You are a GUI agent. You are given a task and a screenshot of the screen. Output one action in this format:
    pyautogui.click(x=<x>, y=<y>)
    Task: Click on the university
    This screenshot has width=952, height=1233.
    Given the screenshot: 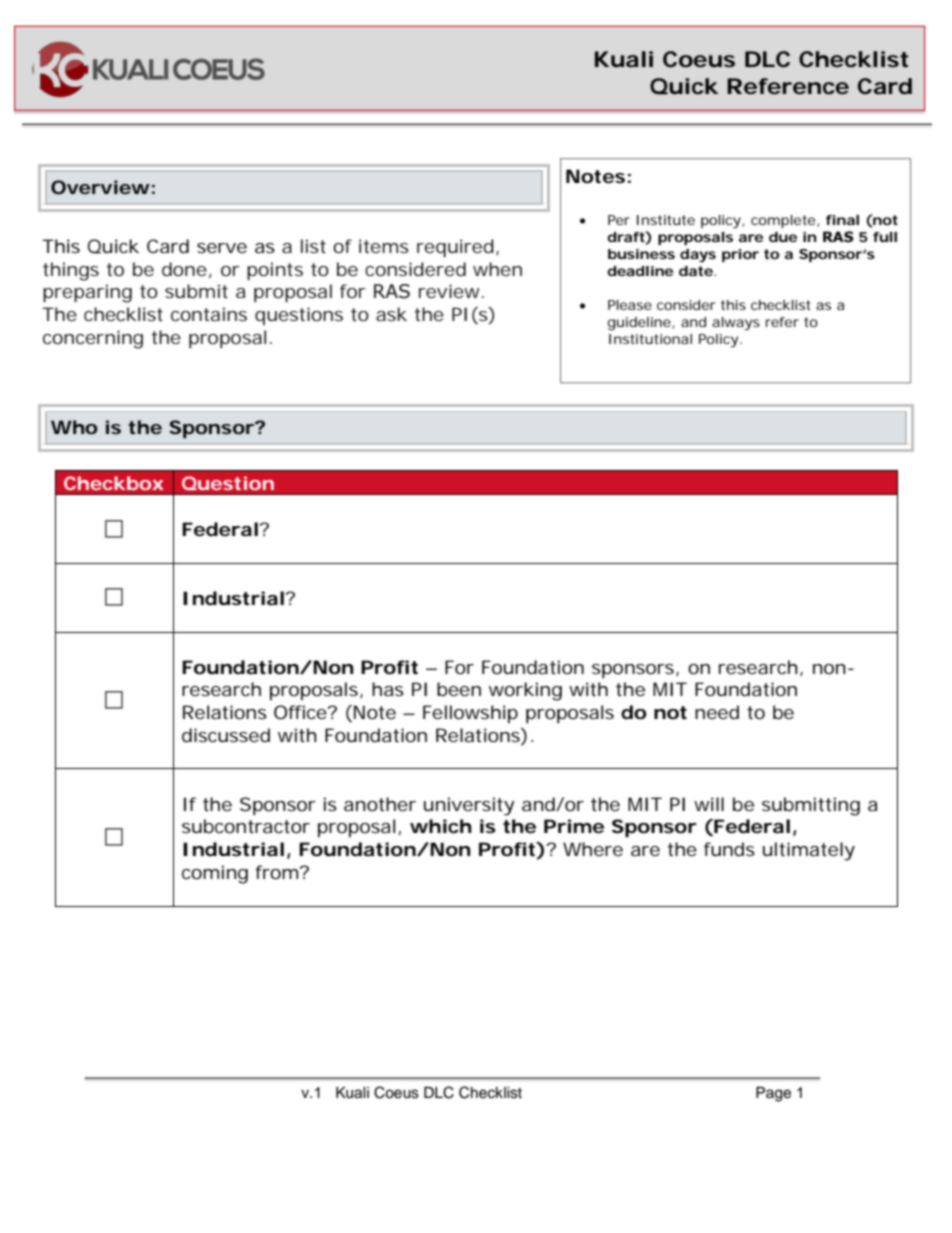 What is the action you would take?
    pyautogui.click(x=469, y=806)
